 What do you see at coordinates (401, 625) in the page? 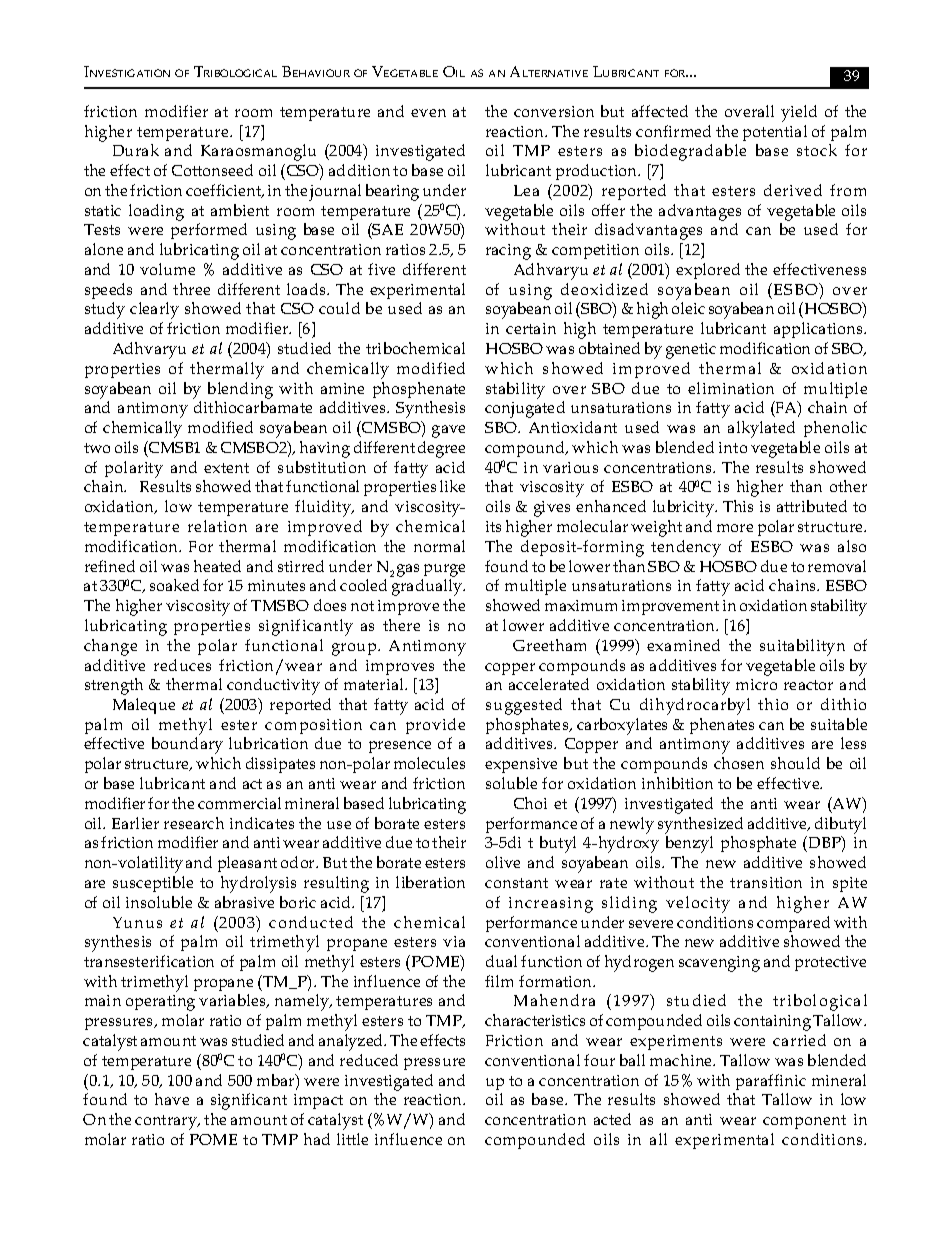
I see `there` at bounding box center [401, 625].
